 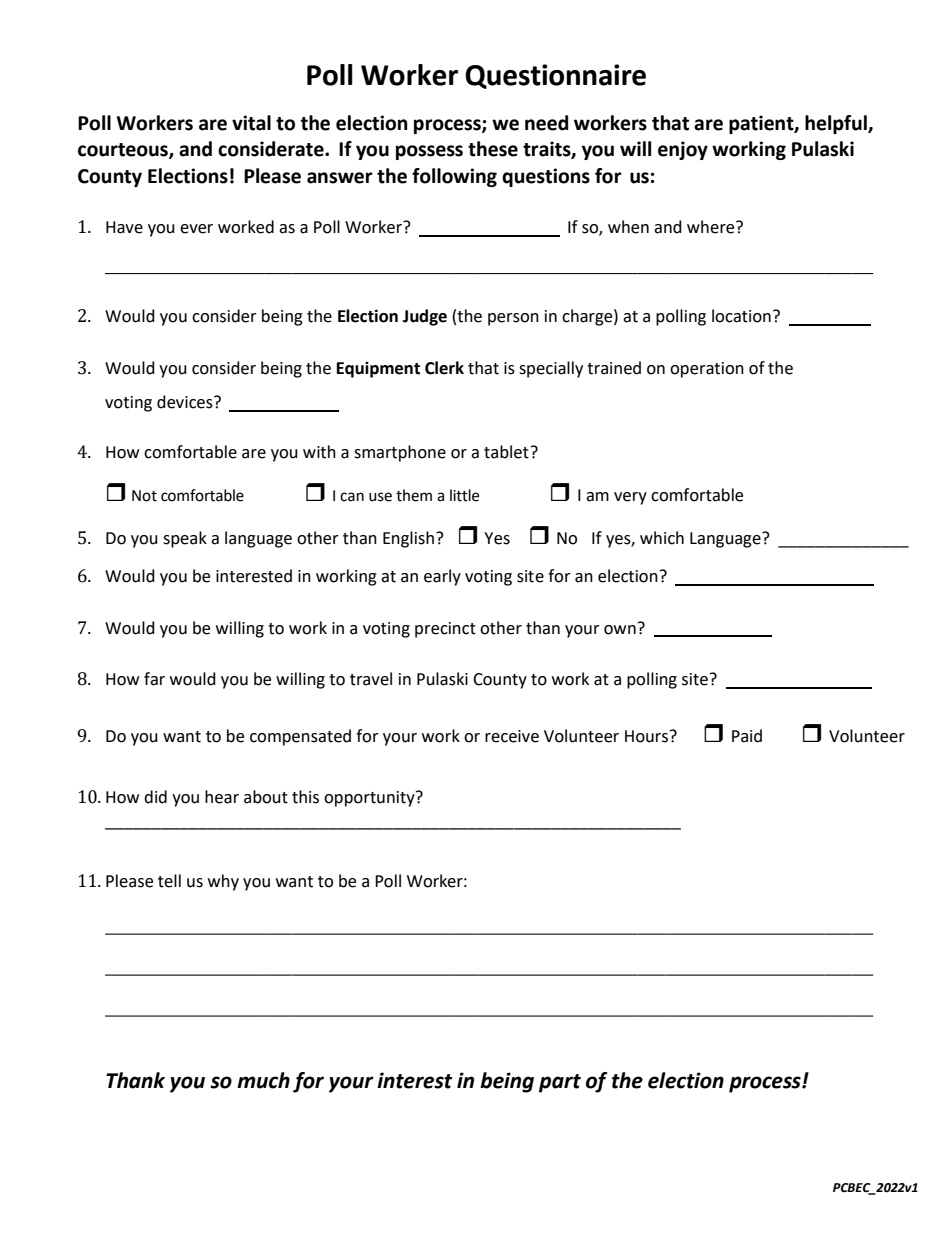 I want to click on part, so click(x=560, y=1083).
